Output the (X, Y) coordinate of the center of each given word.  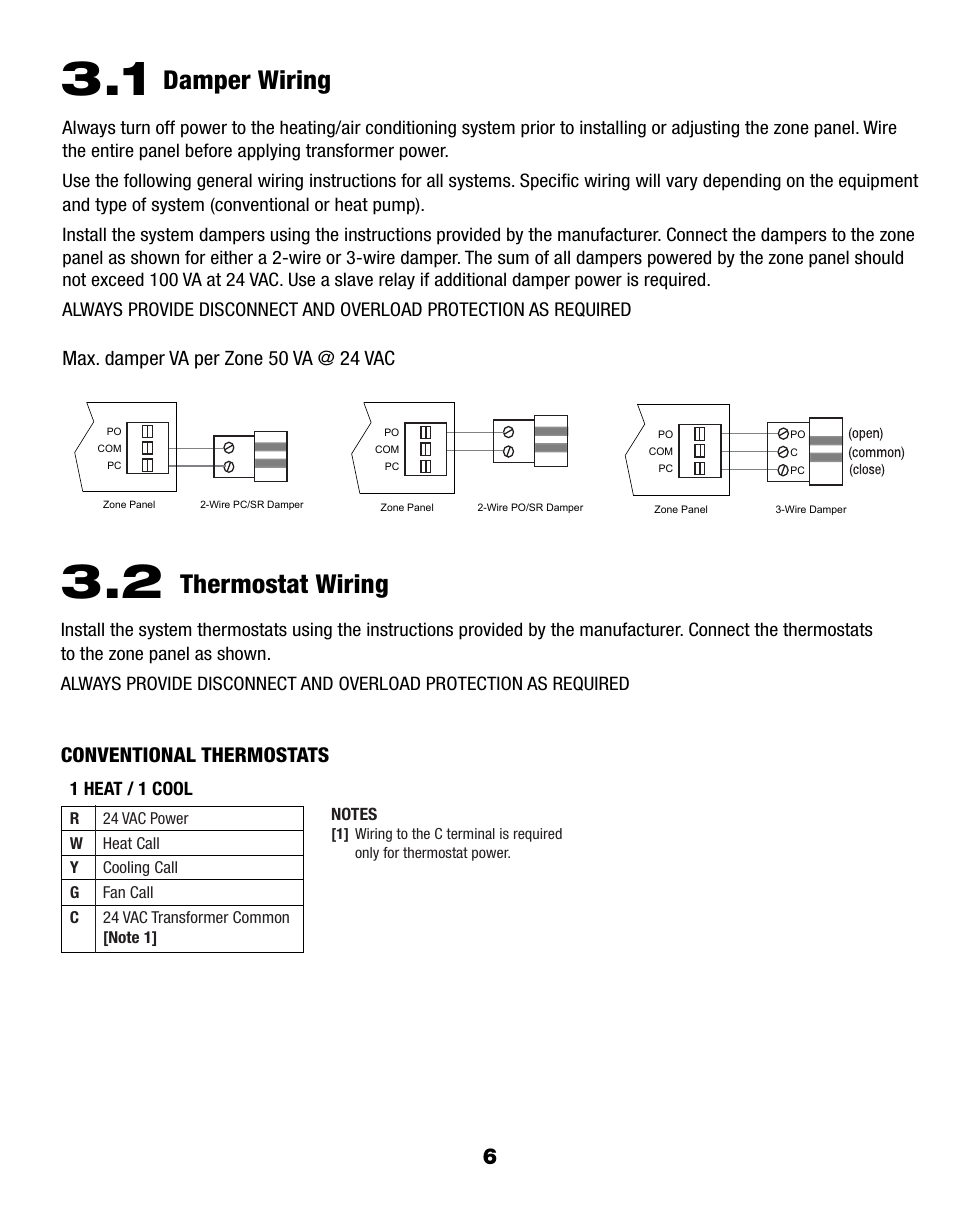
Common (261, 917)
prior (538, 129)
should (879, 257)
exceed (117, 279)
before (209, 150)
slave (354, 279)
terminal (470, 833)
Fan (114, 892)
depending (742, 182)
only (367, 854)
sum (513, 259)
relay (397, 281)
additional (470, 279)
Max (80, 358)
